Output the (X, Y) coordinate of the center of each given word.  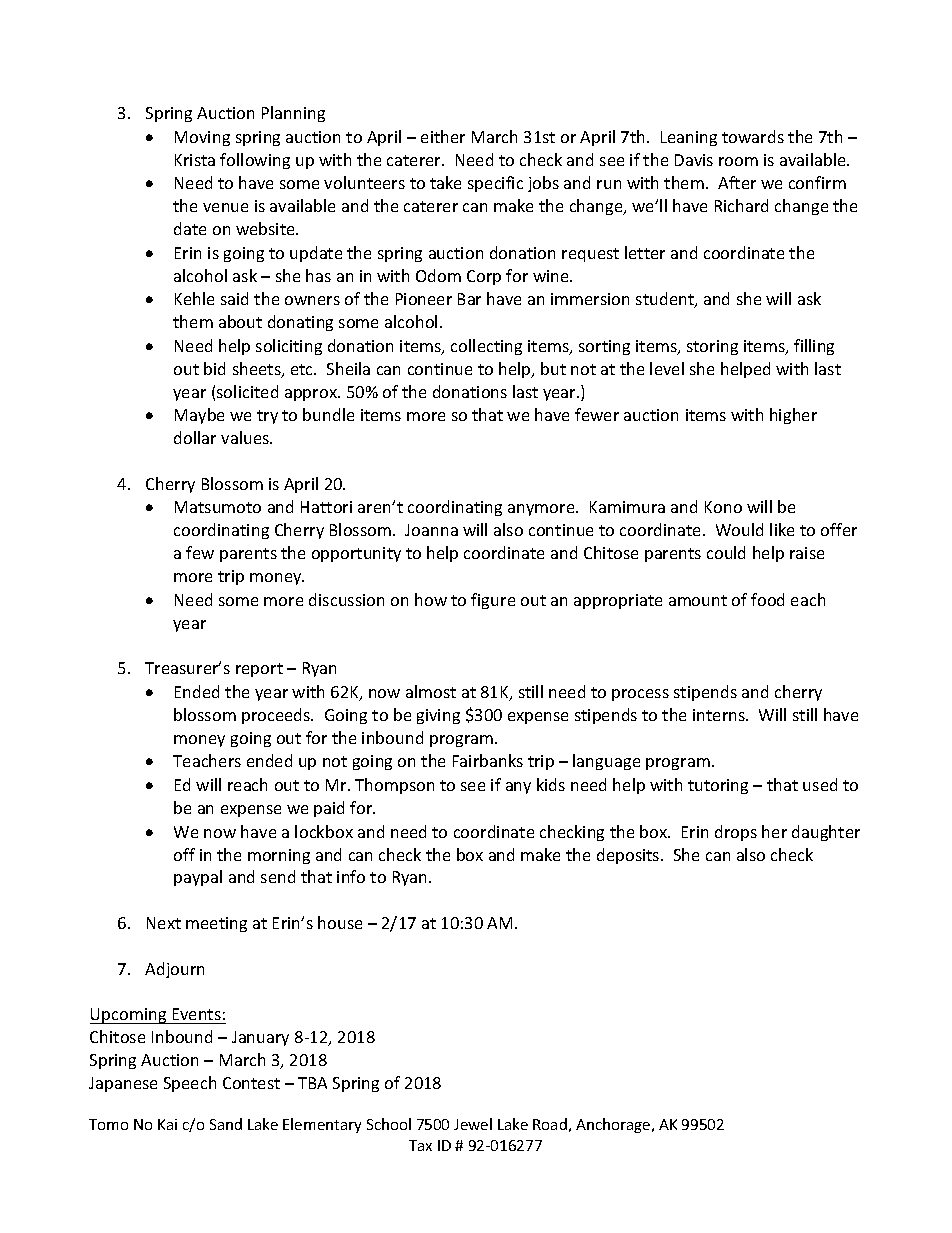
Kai (167, 1124)
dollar (195, 437)
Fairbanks (488, 760)
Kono (723, 507)
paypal (198, 878)
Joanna (431, 530)
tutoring (718, 786)
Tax (420, 1145)
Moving (202, 138)
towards (753, 136)
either (443, 136)
